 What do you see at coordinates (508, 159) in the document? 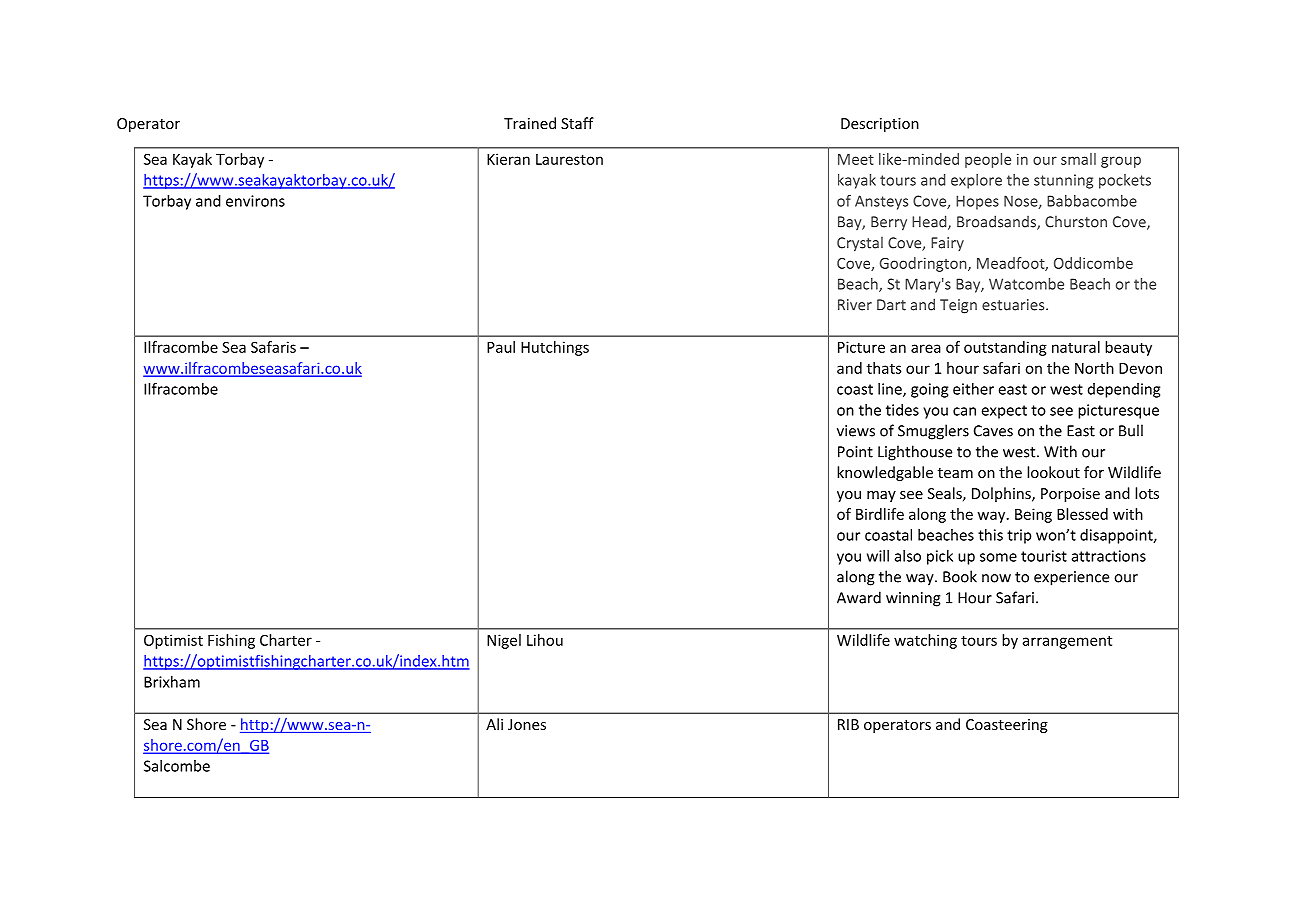
I see `Kieran` at bounding box center [508, 159].
